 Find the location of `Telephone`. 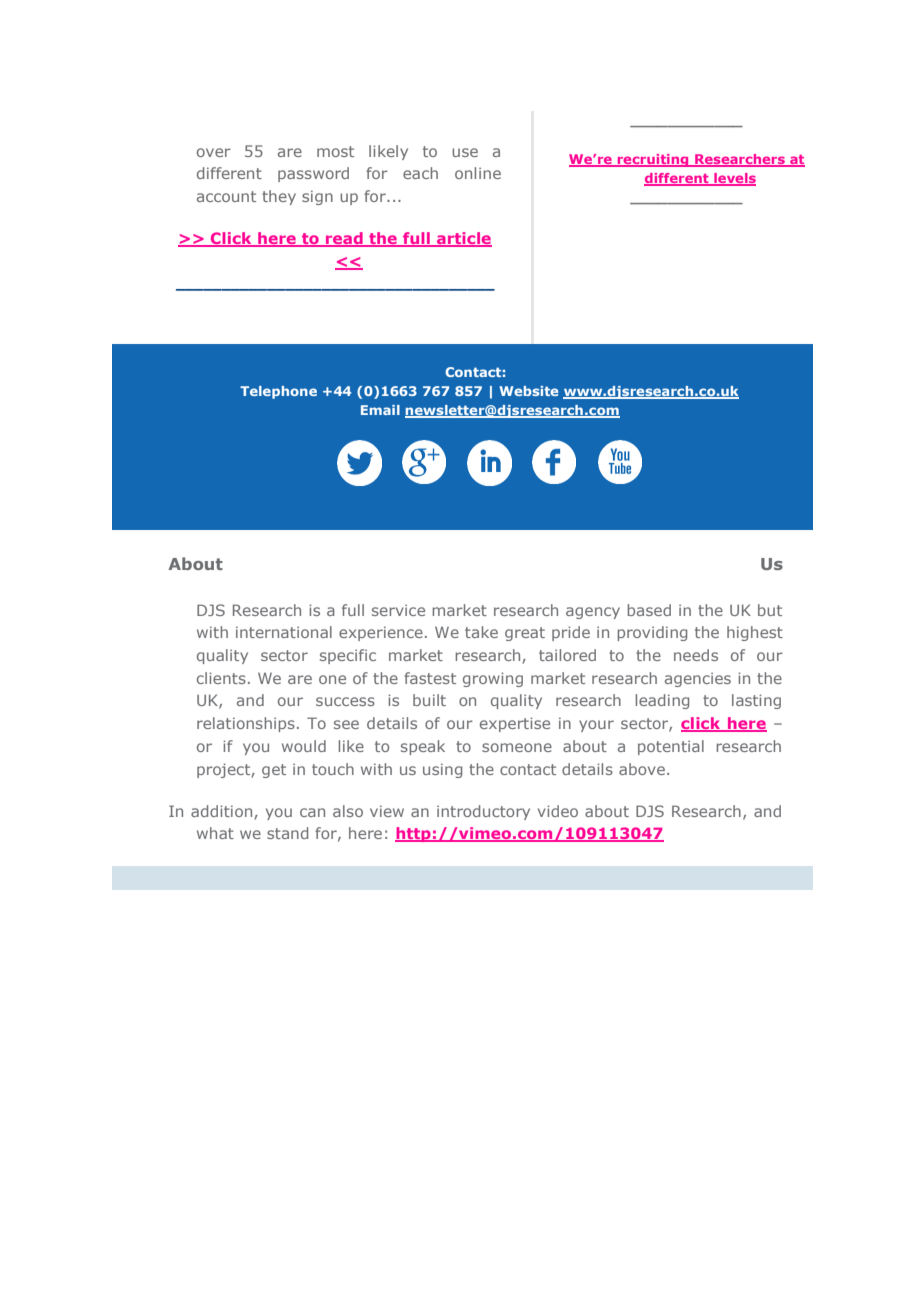

Telephone is located at coordinates (278, 392).
